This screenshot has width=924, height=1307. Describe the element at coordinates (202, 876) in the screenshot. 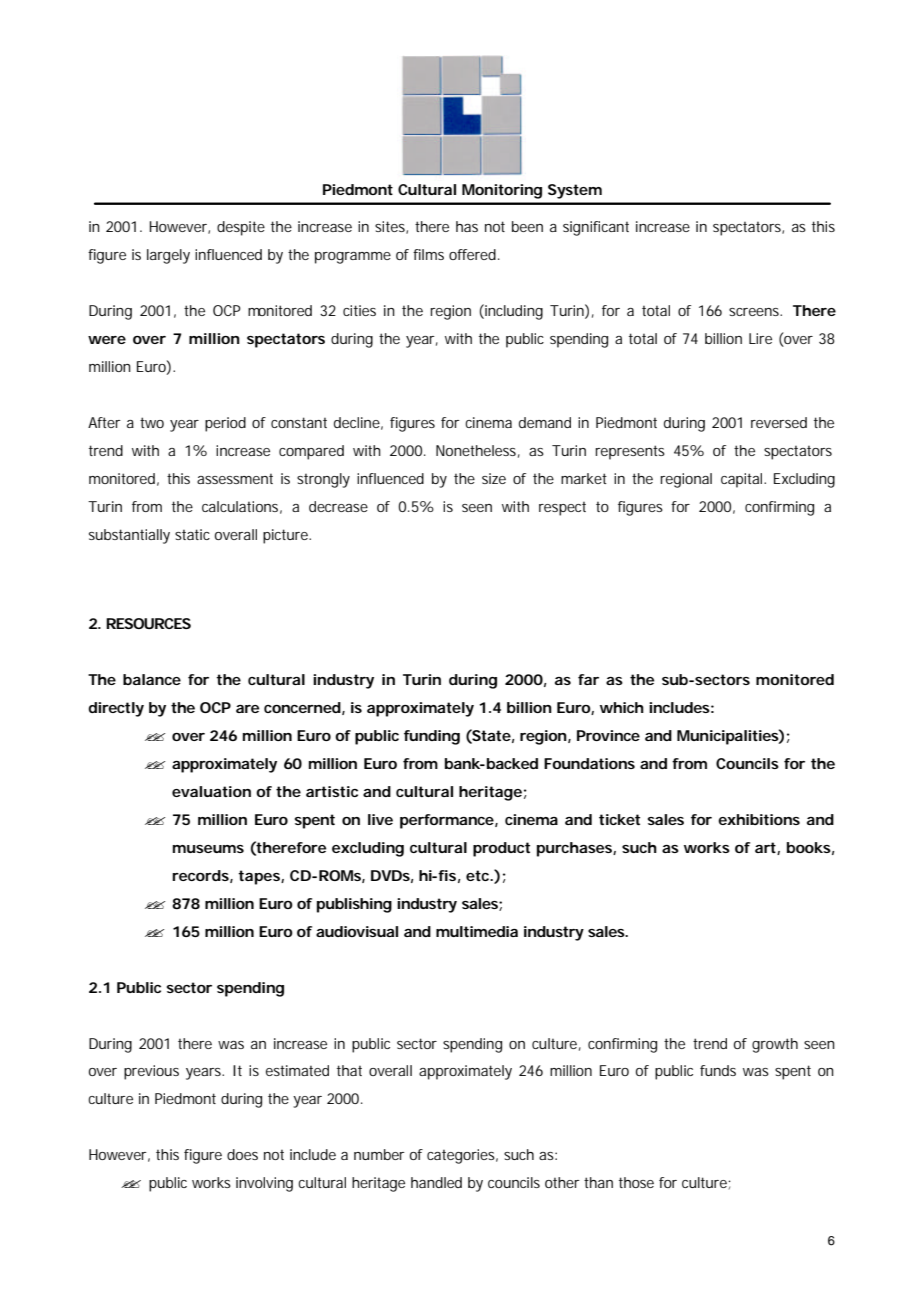

I see `records` at that location.
